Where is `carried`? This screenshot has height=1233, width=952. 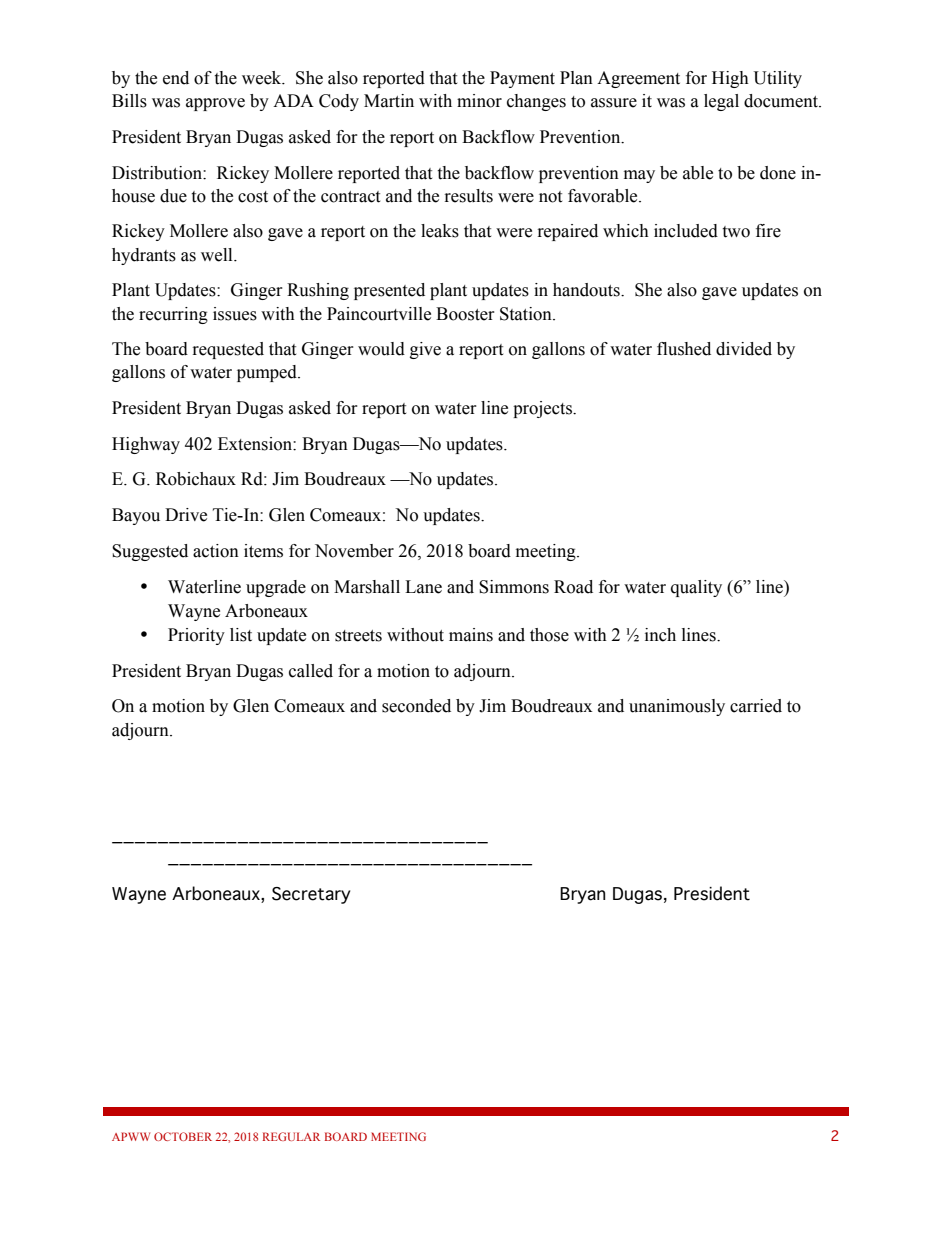 carried is located at coordinates (756, 706).
